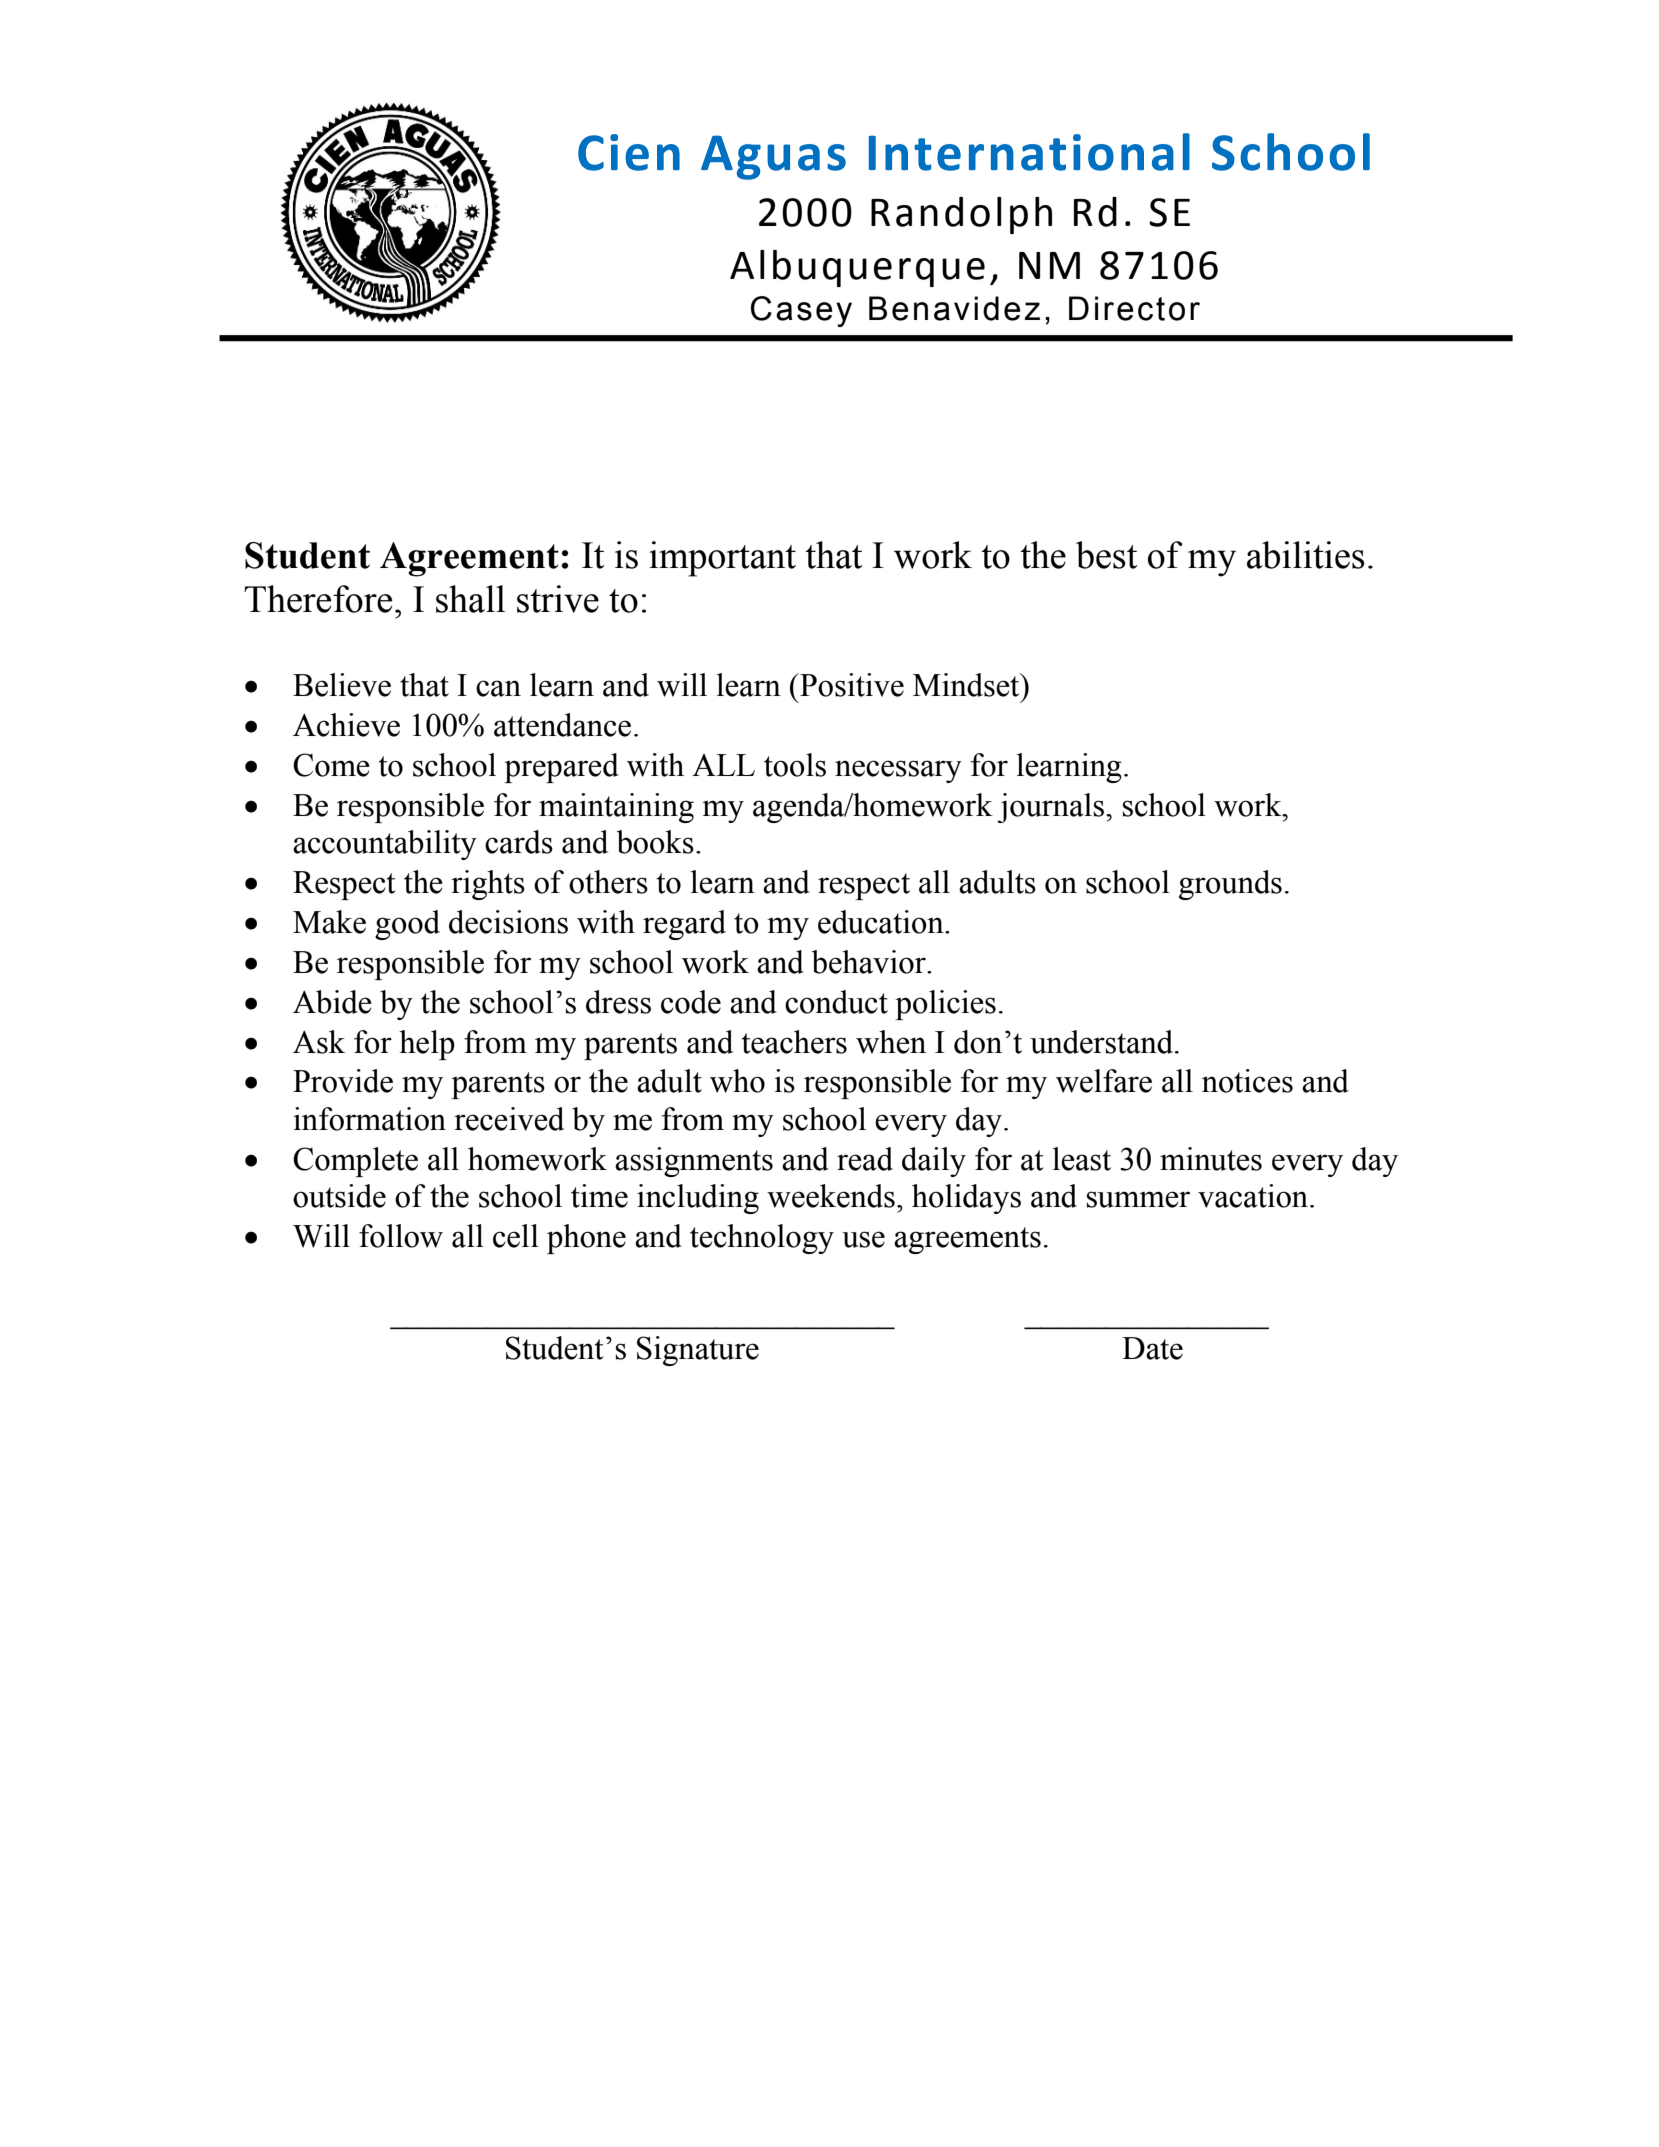  Describe the element at coordinates (346, 725) in the image. I see `Achieve` at that location.
